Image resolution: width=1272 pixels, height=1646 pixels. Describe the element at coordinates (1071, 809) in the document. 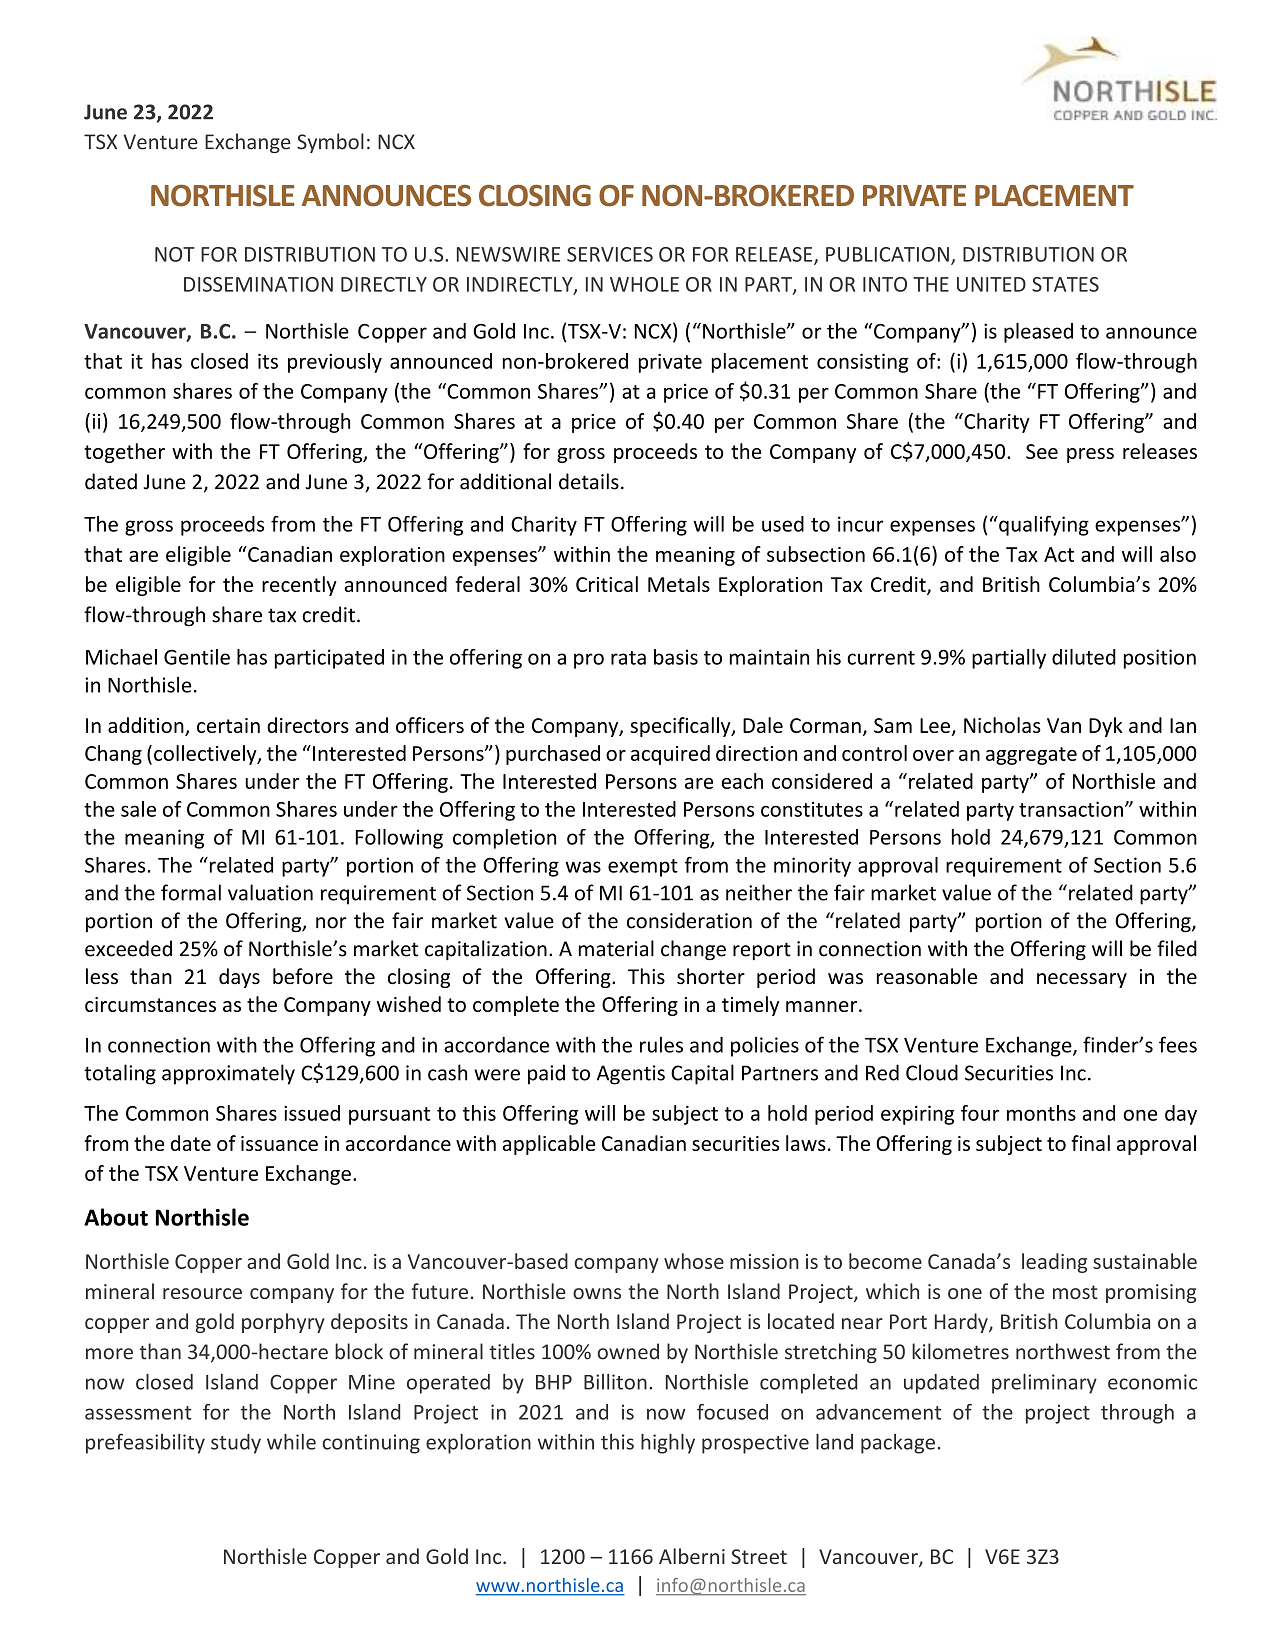

I see `transaction` at that location.
